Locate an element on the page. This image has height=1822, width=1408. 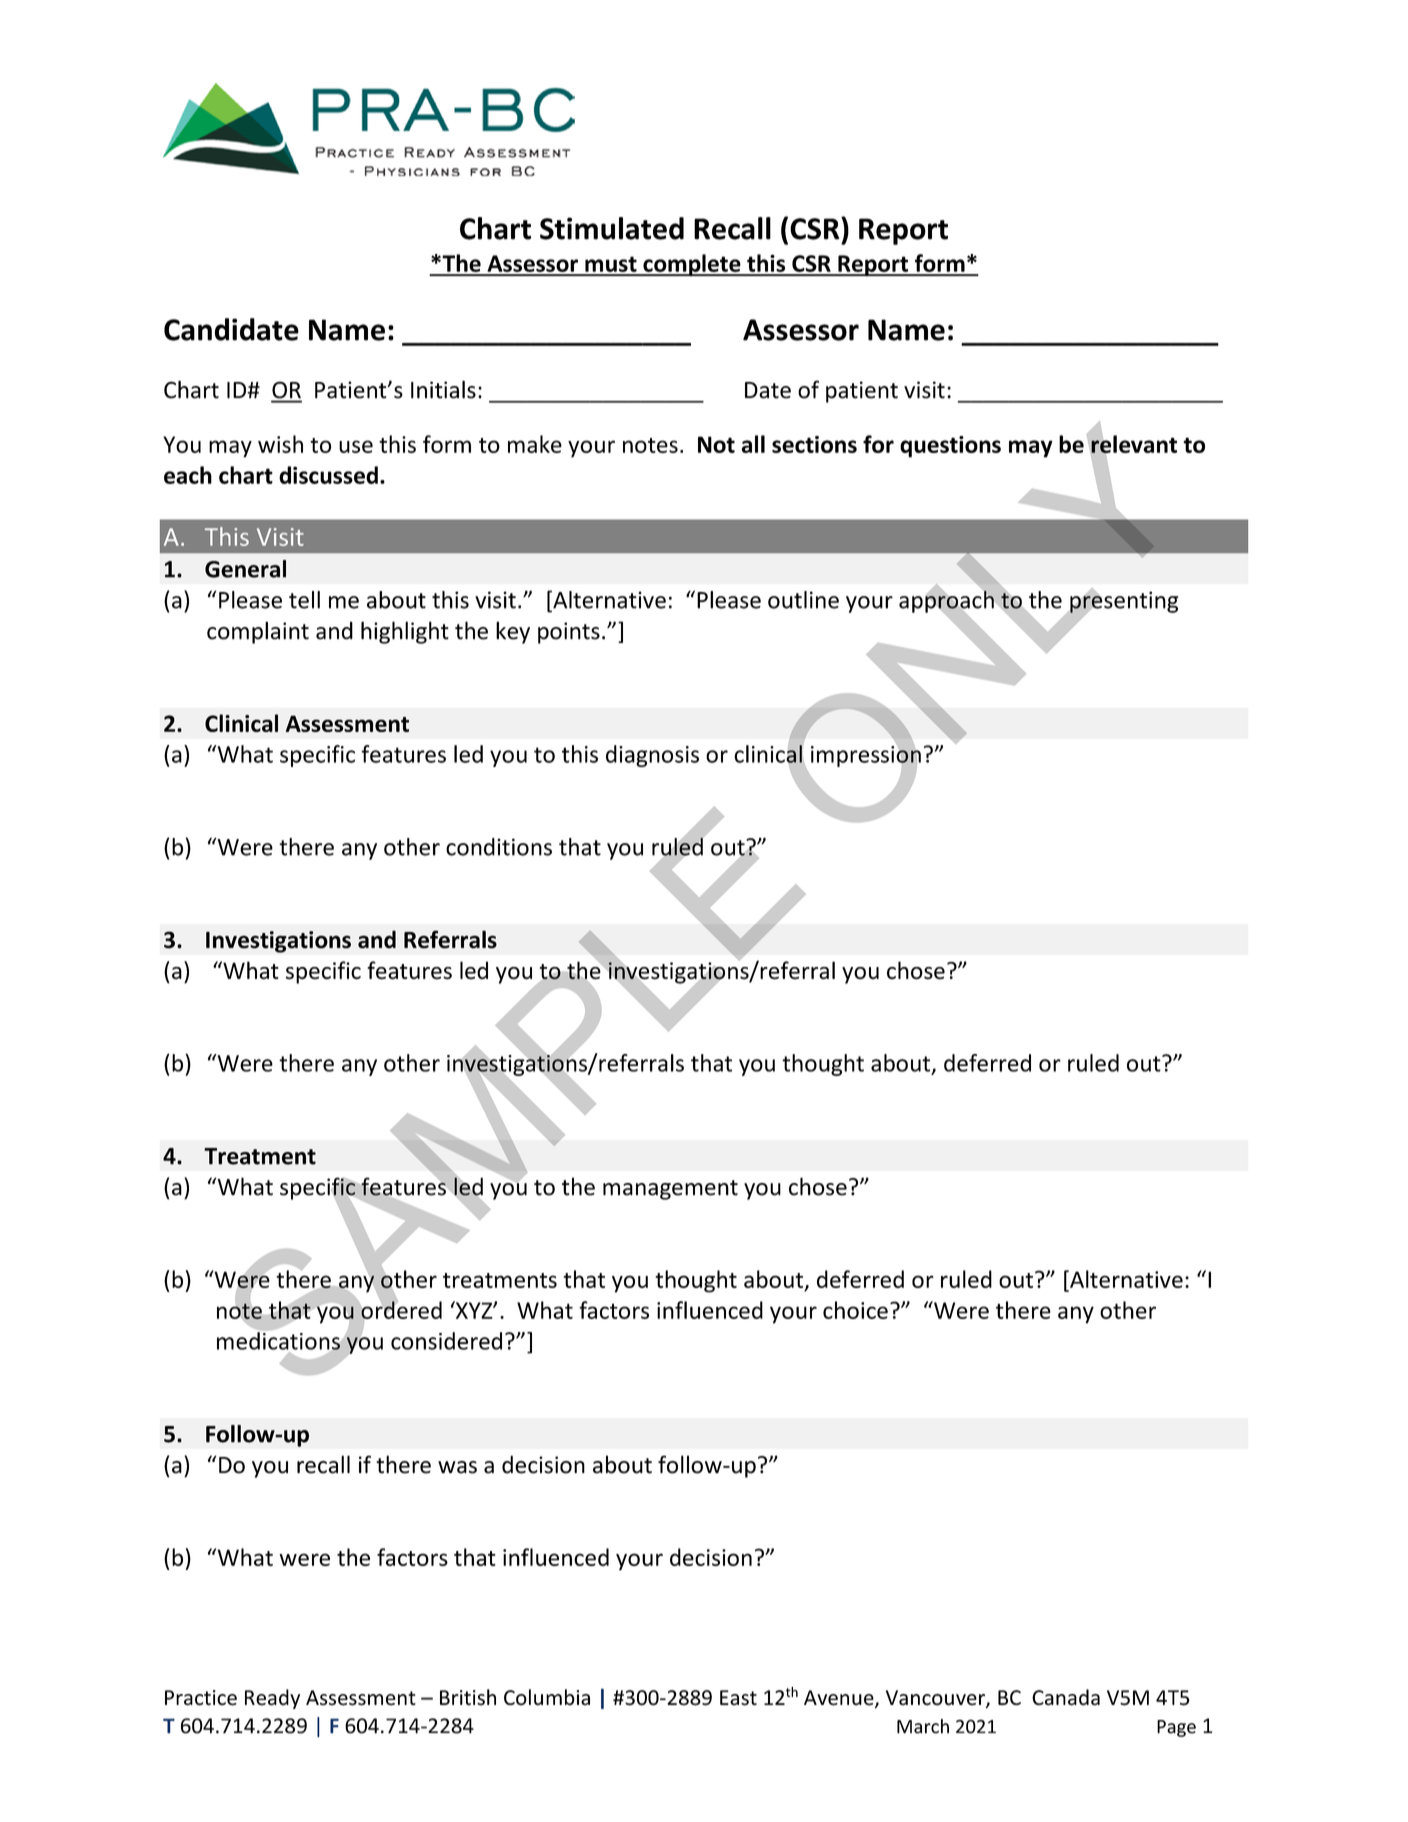
complete is located at coordinates (692, 265).
